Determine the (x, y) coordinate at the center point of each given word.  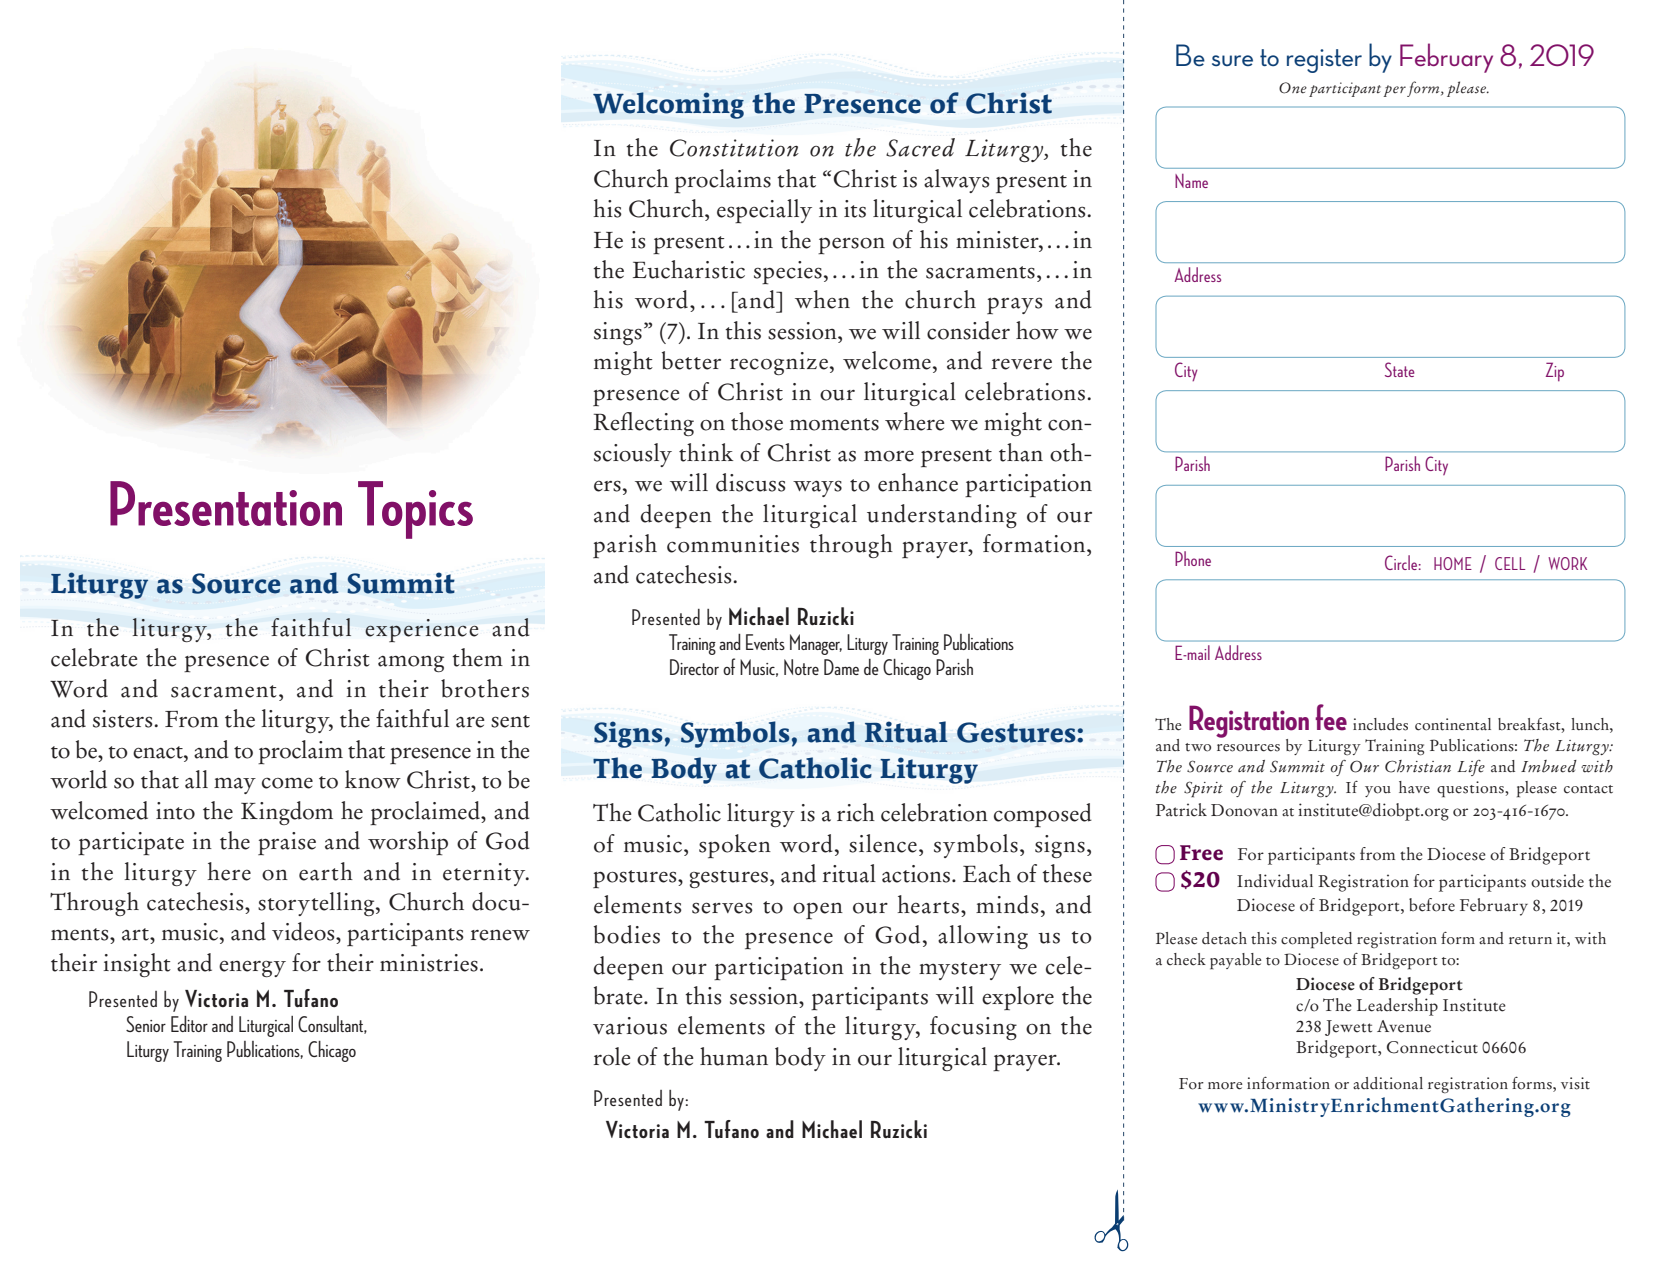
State (1400, 369)
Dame (841, 667)
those (757, 421)
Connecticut (1432, 1047)
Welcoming (668, 105)
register (1324, 61)
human (734, 1056)
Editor (189, 1024)
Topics (415, 510)
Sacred (920, 147)
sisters (124, 719)
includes (1380, 724)
